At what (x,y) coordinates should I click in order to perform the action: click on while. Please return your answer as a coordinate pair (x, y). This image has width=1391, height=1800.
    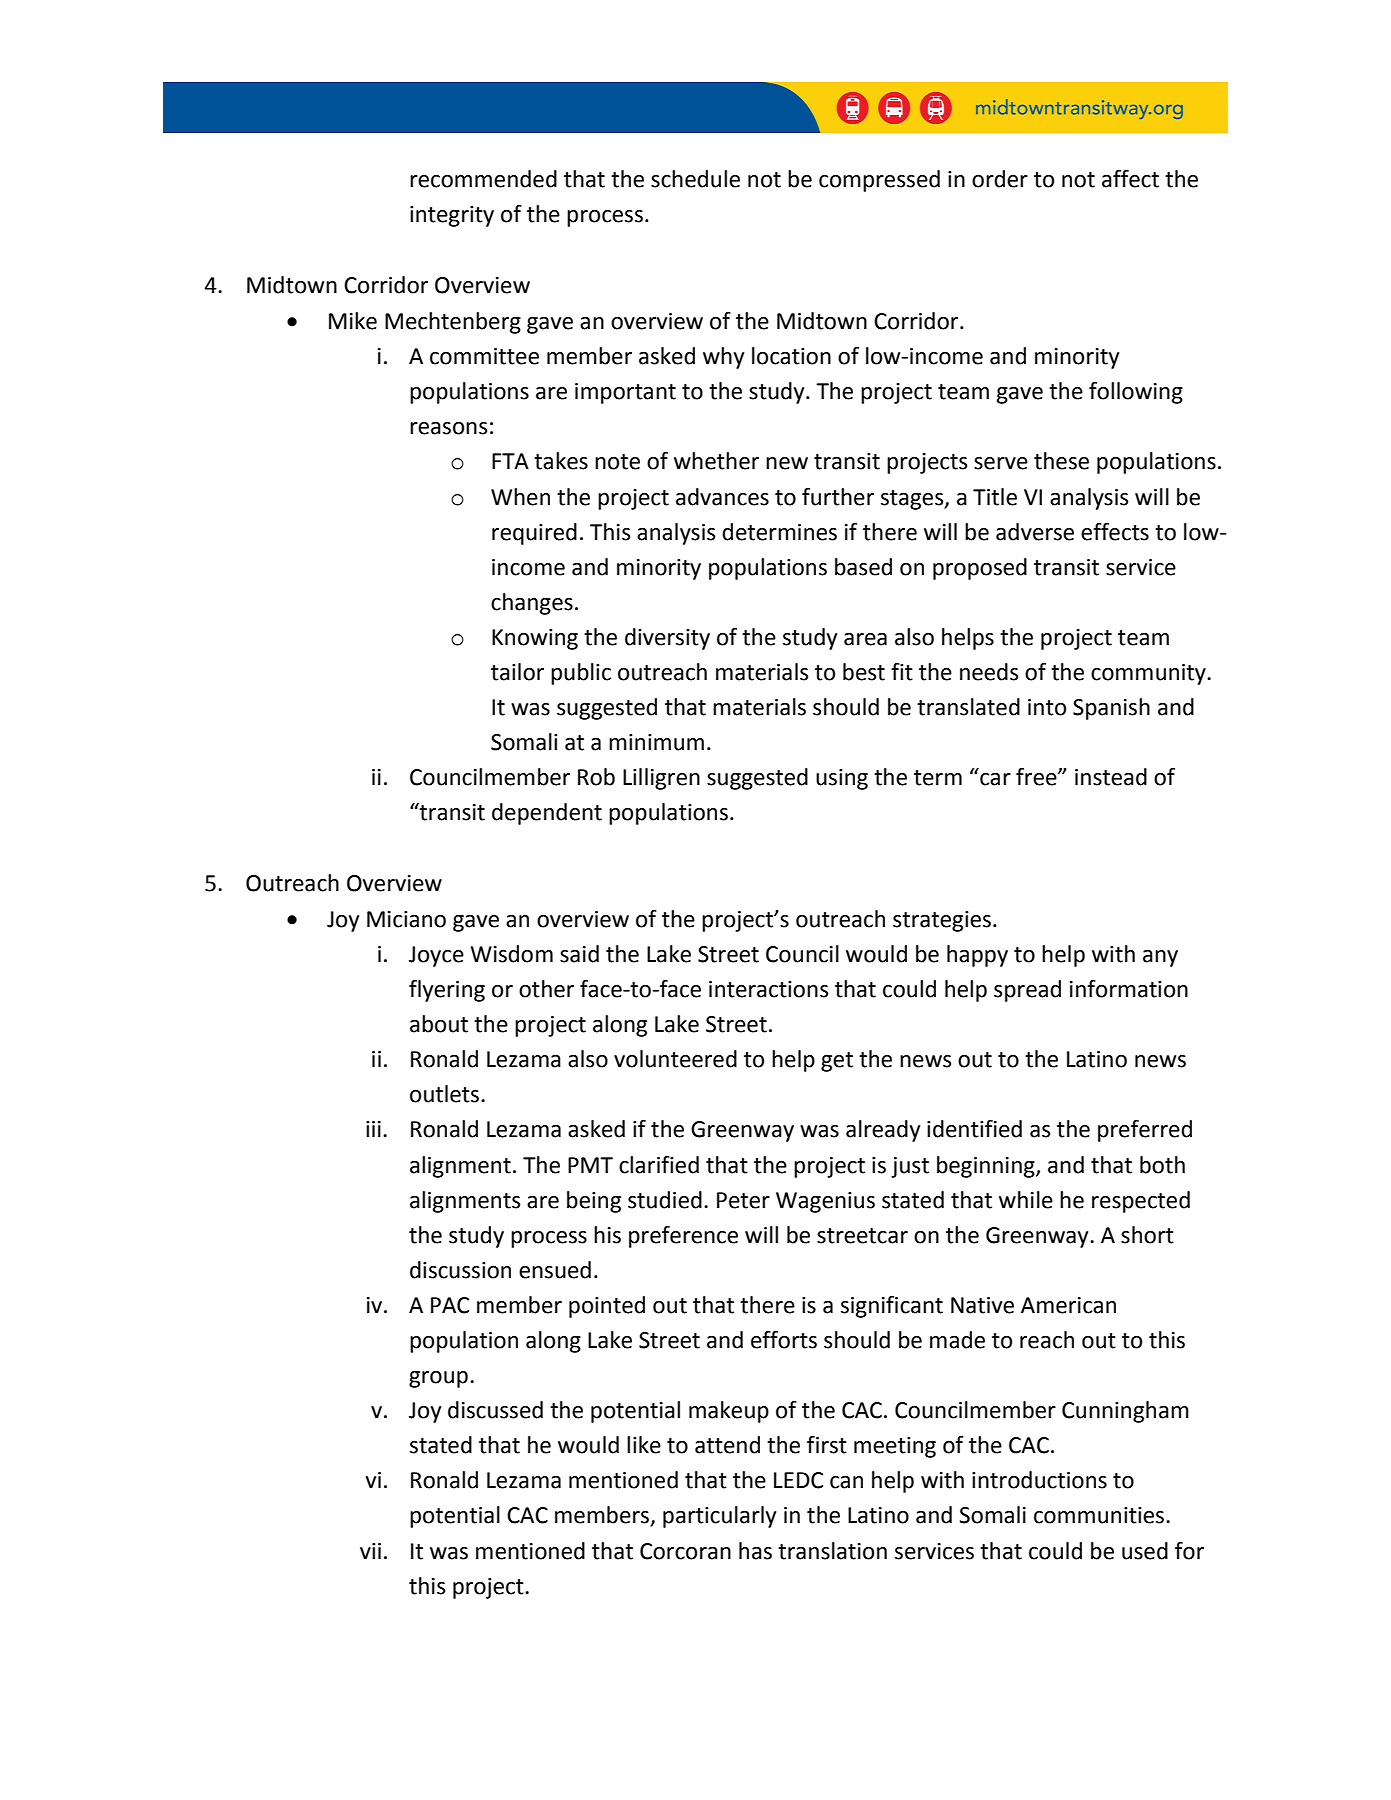
    Looking at the image, I should click on (1026, 1200).
